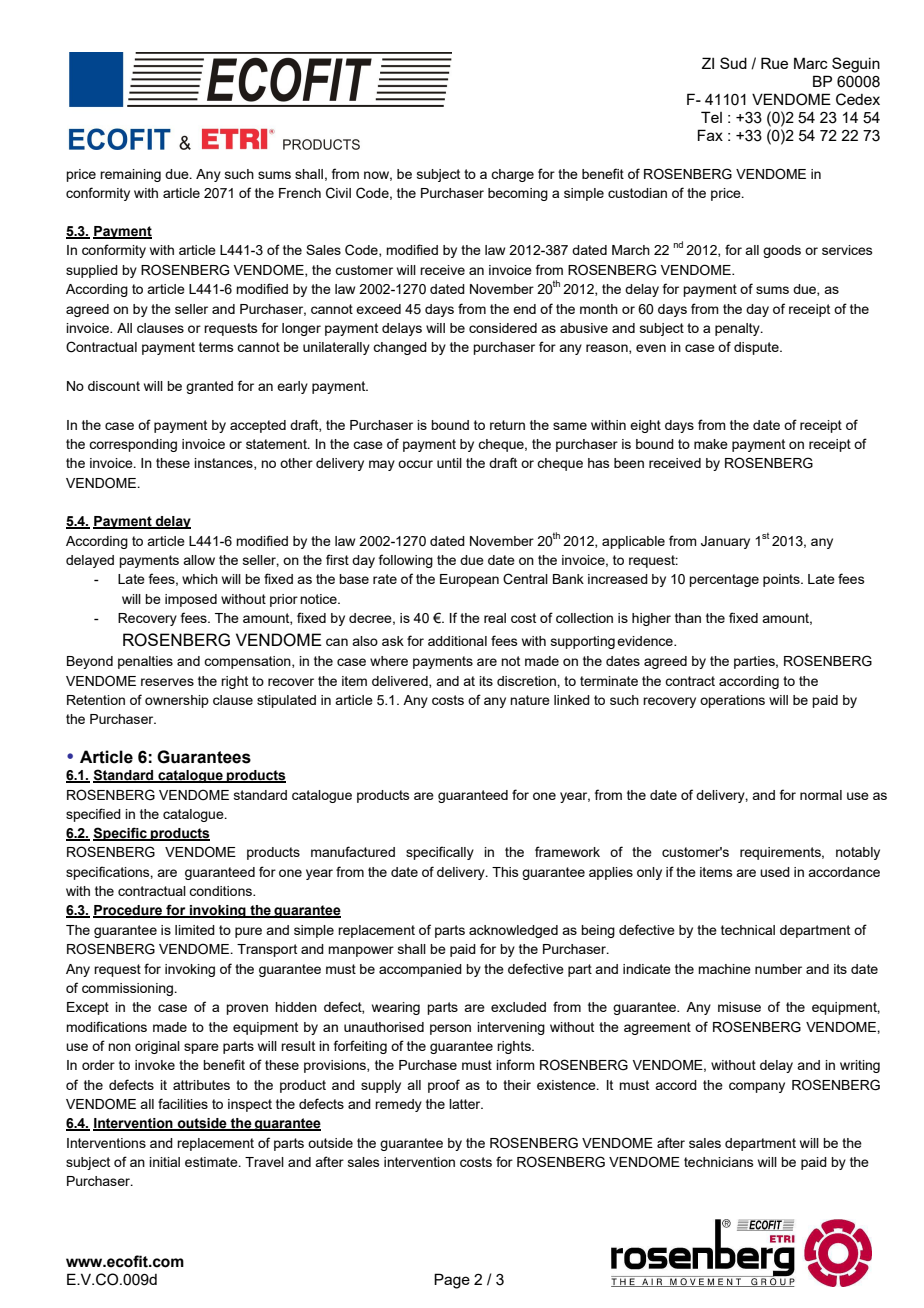 The width and height of the screenshot is (924, 1308). I want to click on misuse, so click(739, 1007).
